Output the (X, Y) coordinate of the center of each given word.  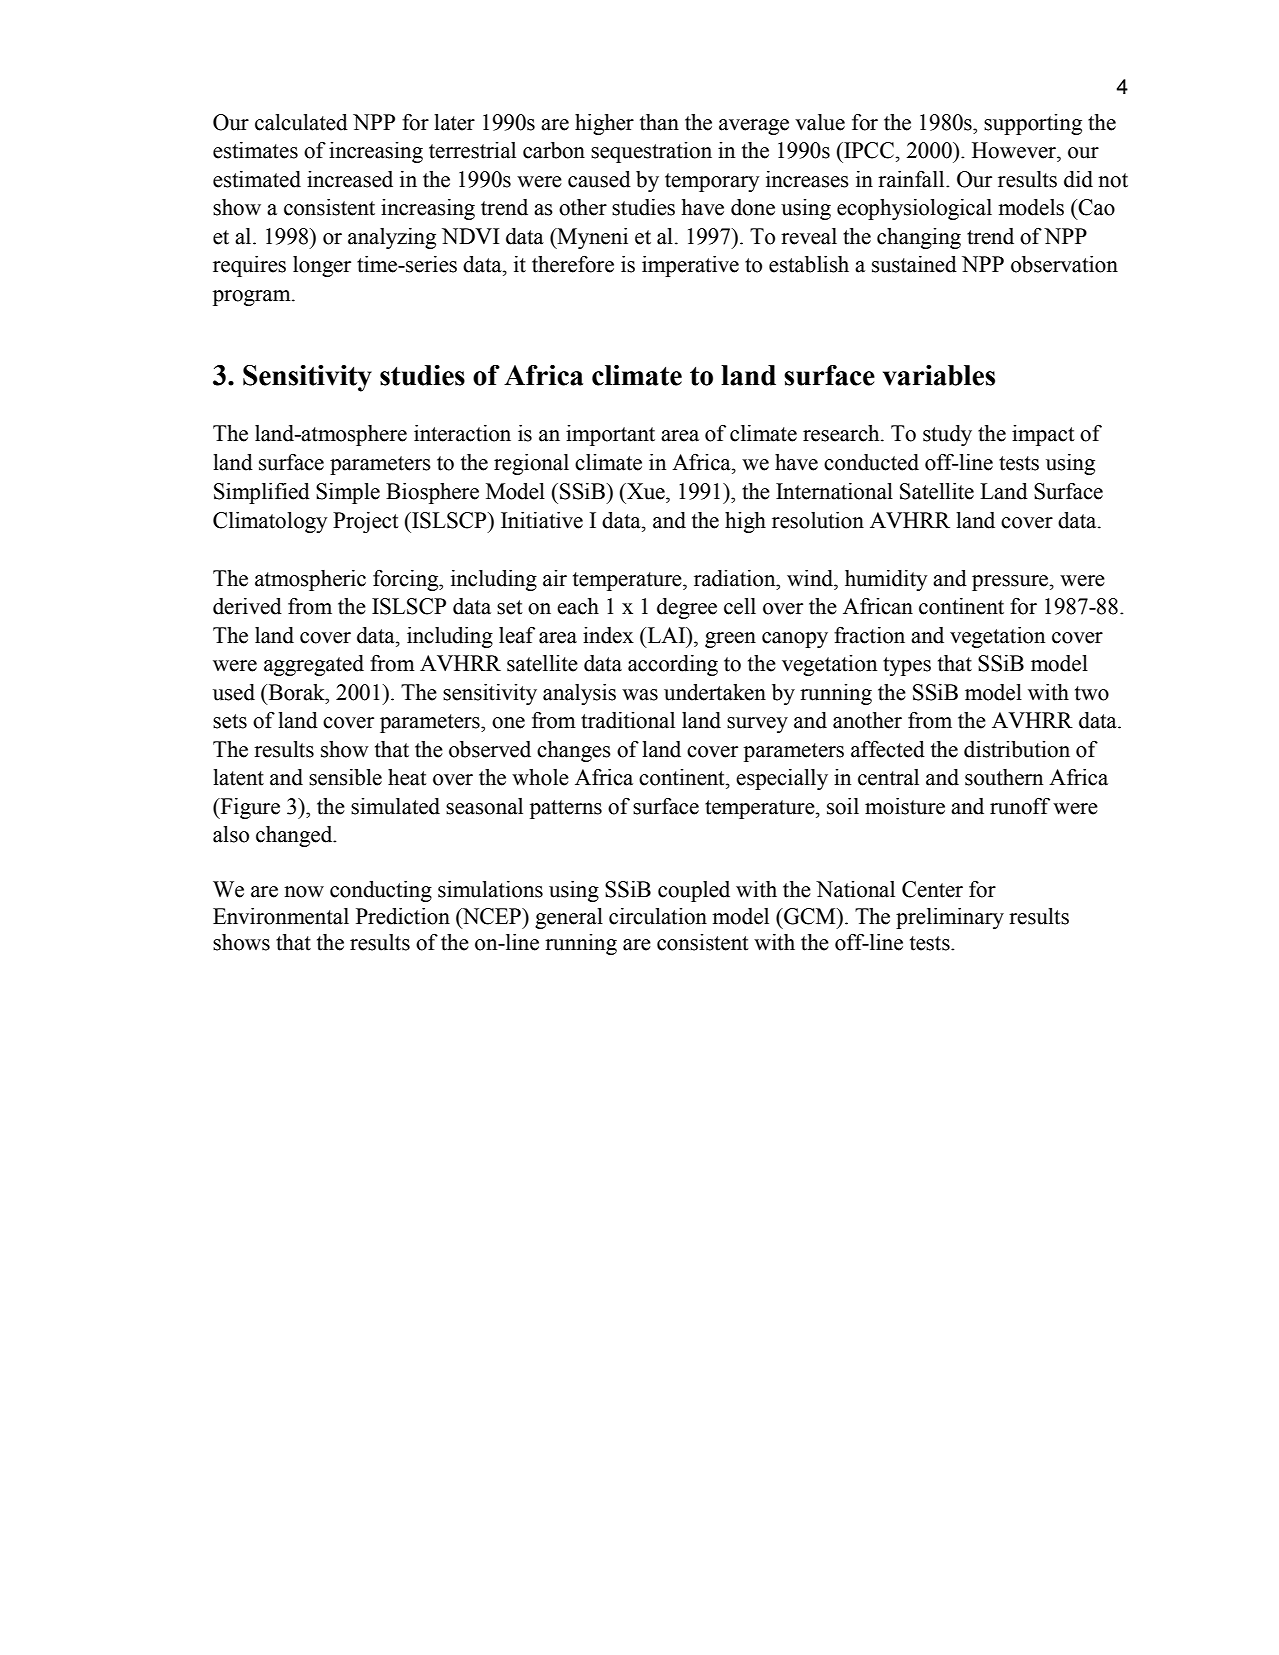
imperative (690, 266)
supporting (1033, 124)
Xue (646, 491)
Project (366, 522)
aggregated (314, 665)
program (253, 298)
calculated (301, 122)
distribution (1017, 749)
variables (939, 375)
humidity (886, 580)
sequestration (651, 152)
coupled (694, 891)
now (304, 892)
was (640, 695)
